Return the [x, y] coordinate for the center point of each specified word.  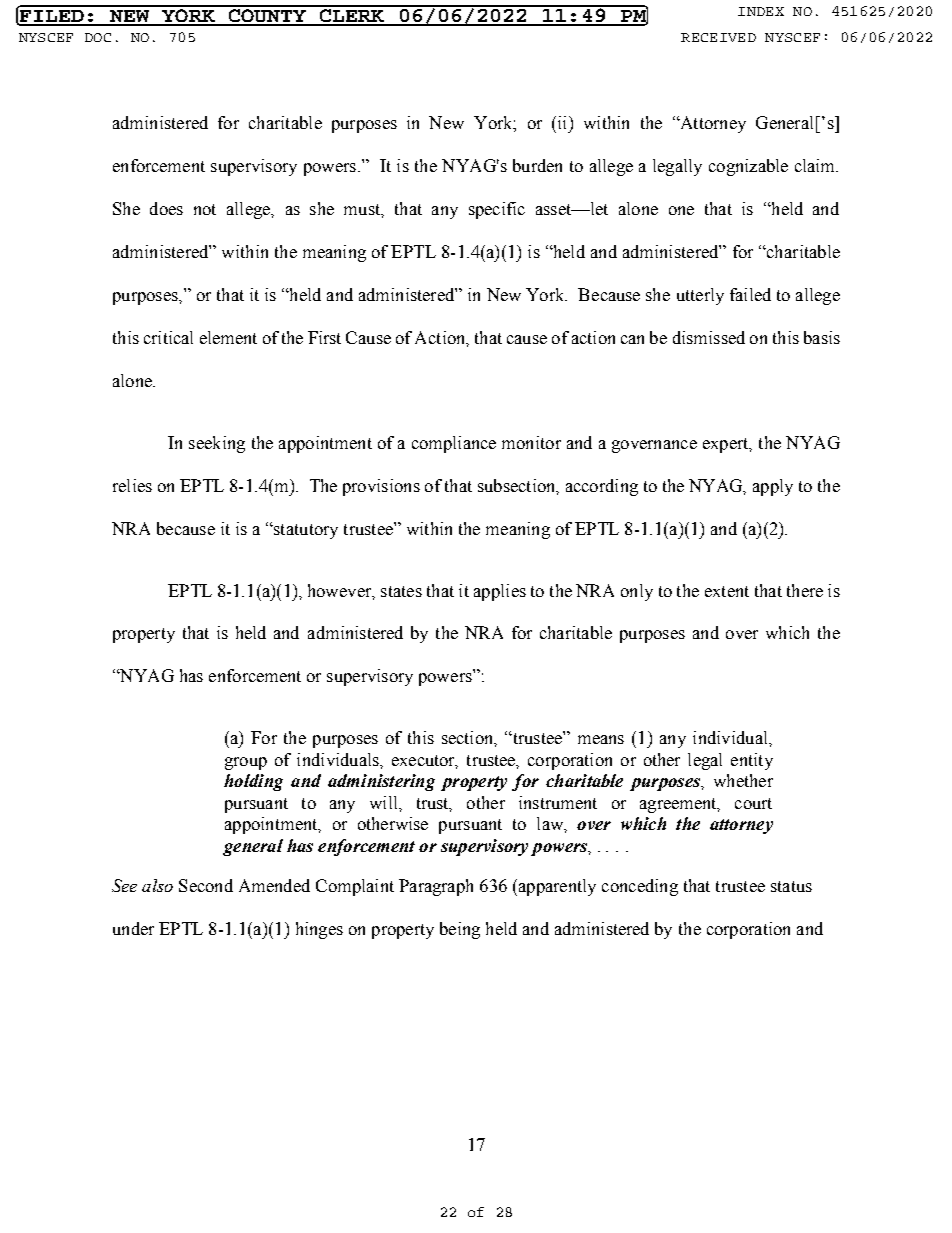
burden [537, 165]
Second [206, 885]
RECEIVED [718, 37]
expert [727, 445]
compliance [454, 444]
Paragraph [436, 887]
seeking [217, 444]
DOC [98, 37]
